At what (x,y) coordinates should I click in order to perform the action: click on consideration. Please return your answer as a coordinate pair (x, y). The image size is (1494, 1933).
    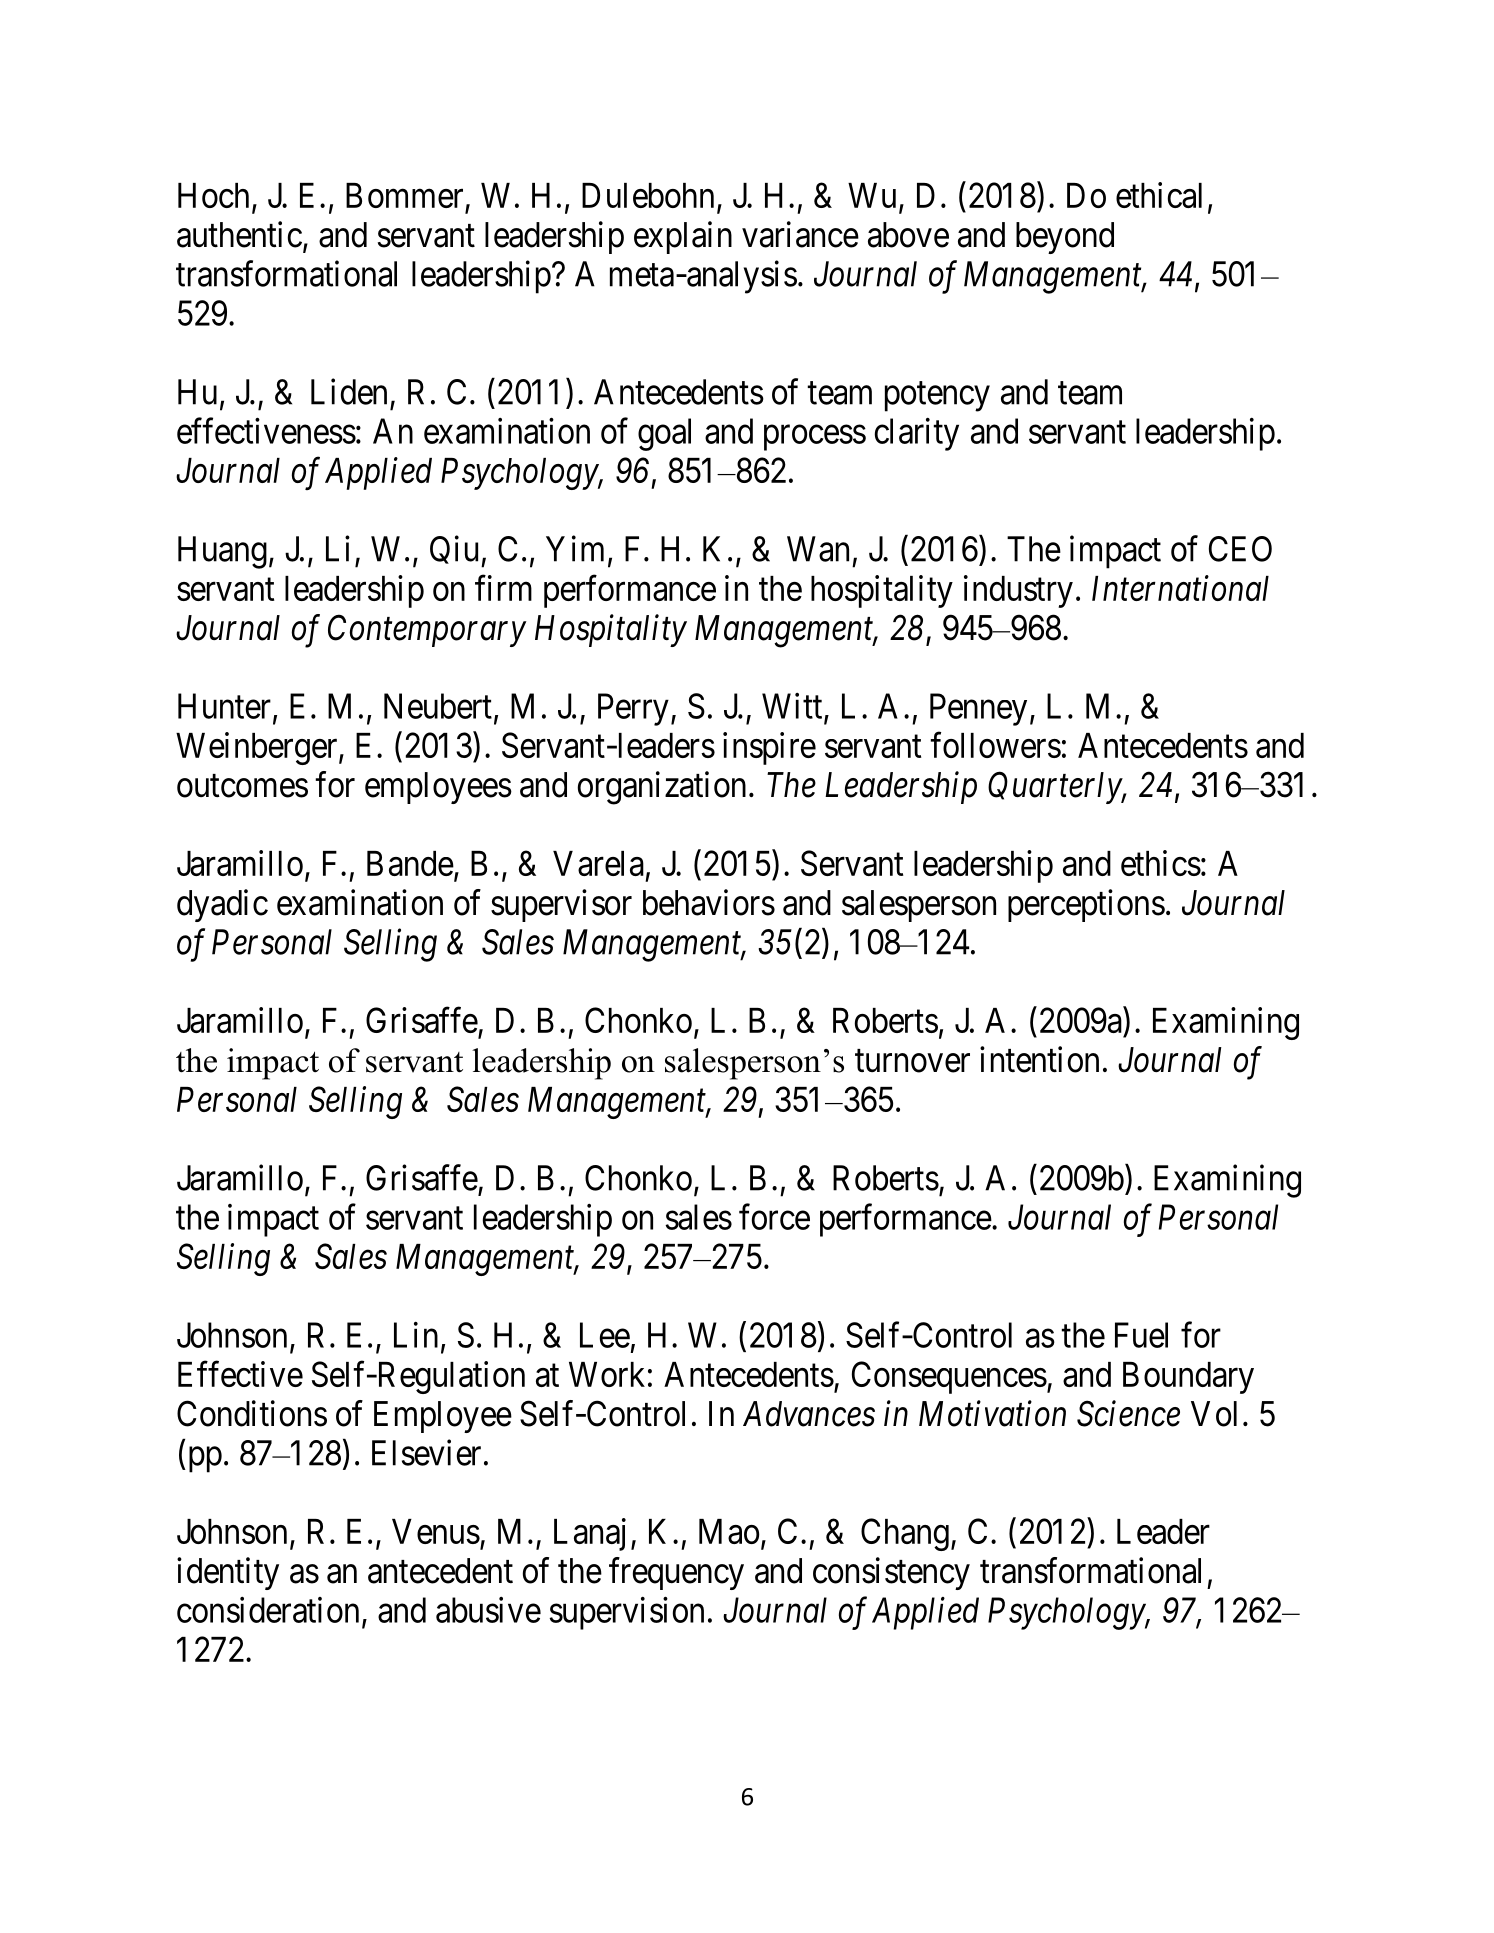
    Looking at the image, I should click on (268, 1610).
